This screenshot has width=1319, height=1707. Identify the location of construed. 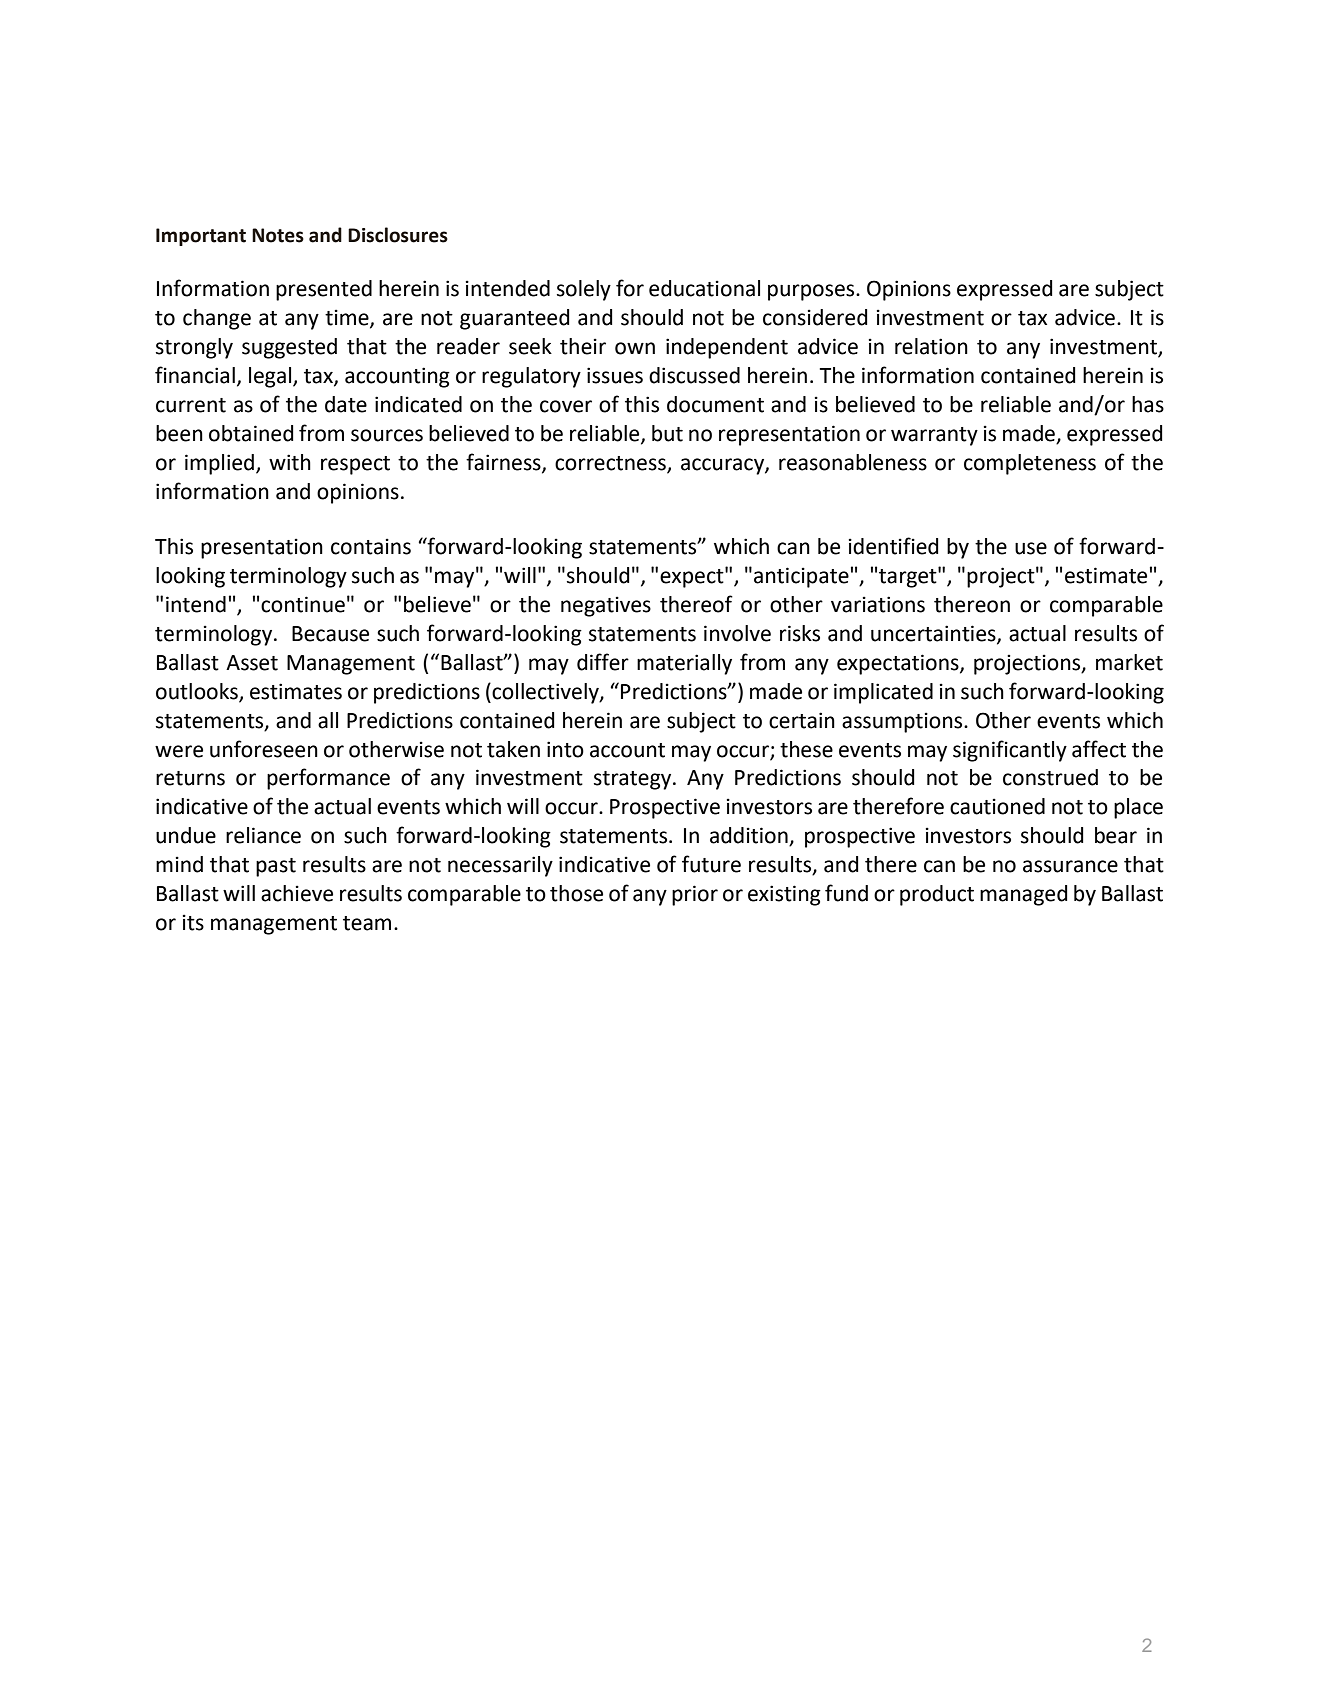
(1050, 777).
